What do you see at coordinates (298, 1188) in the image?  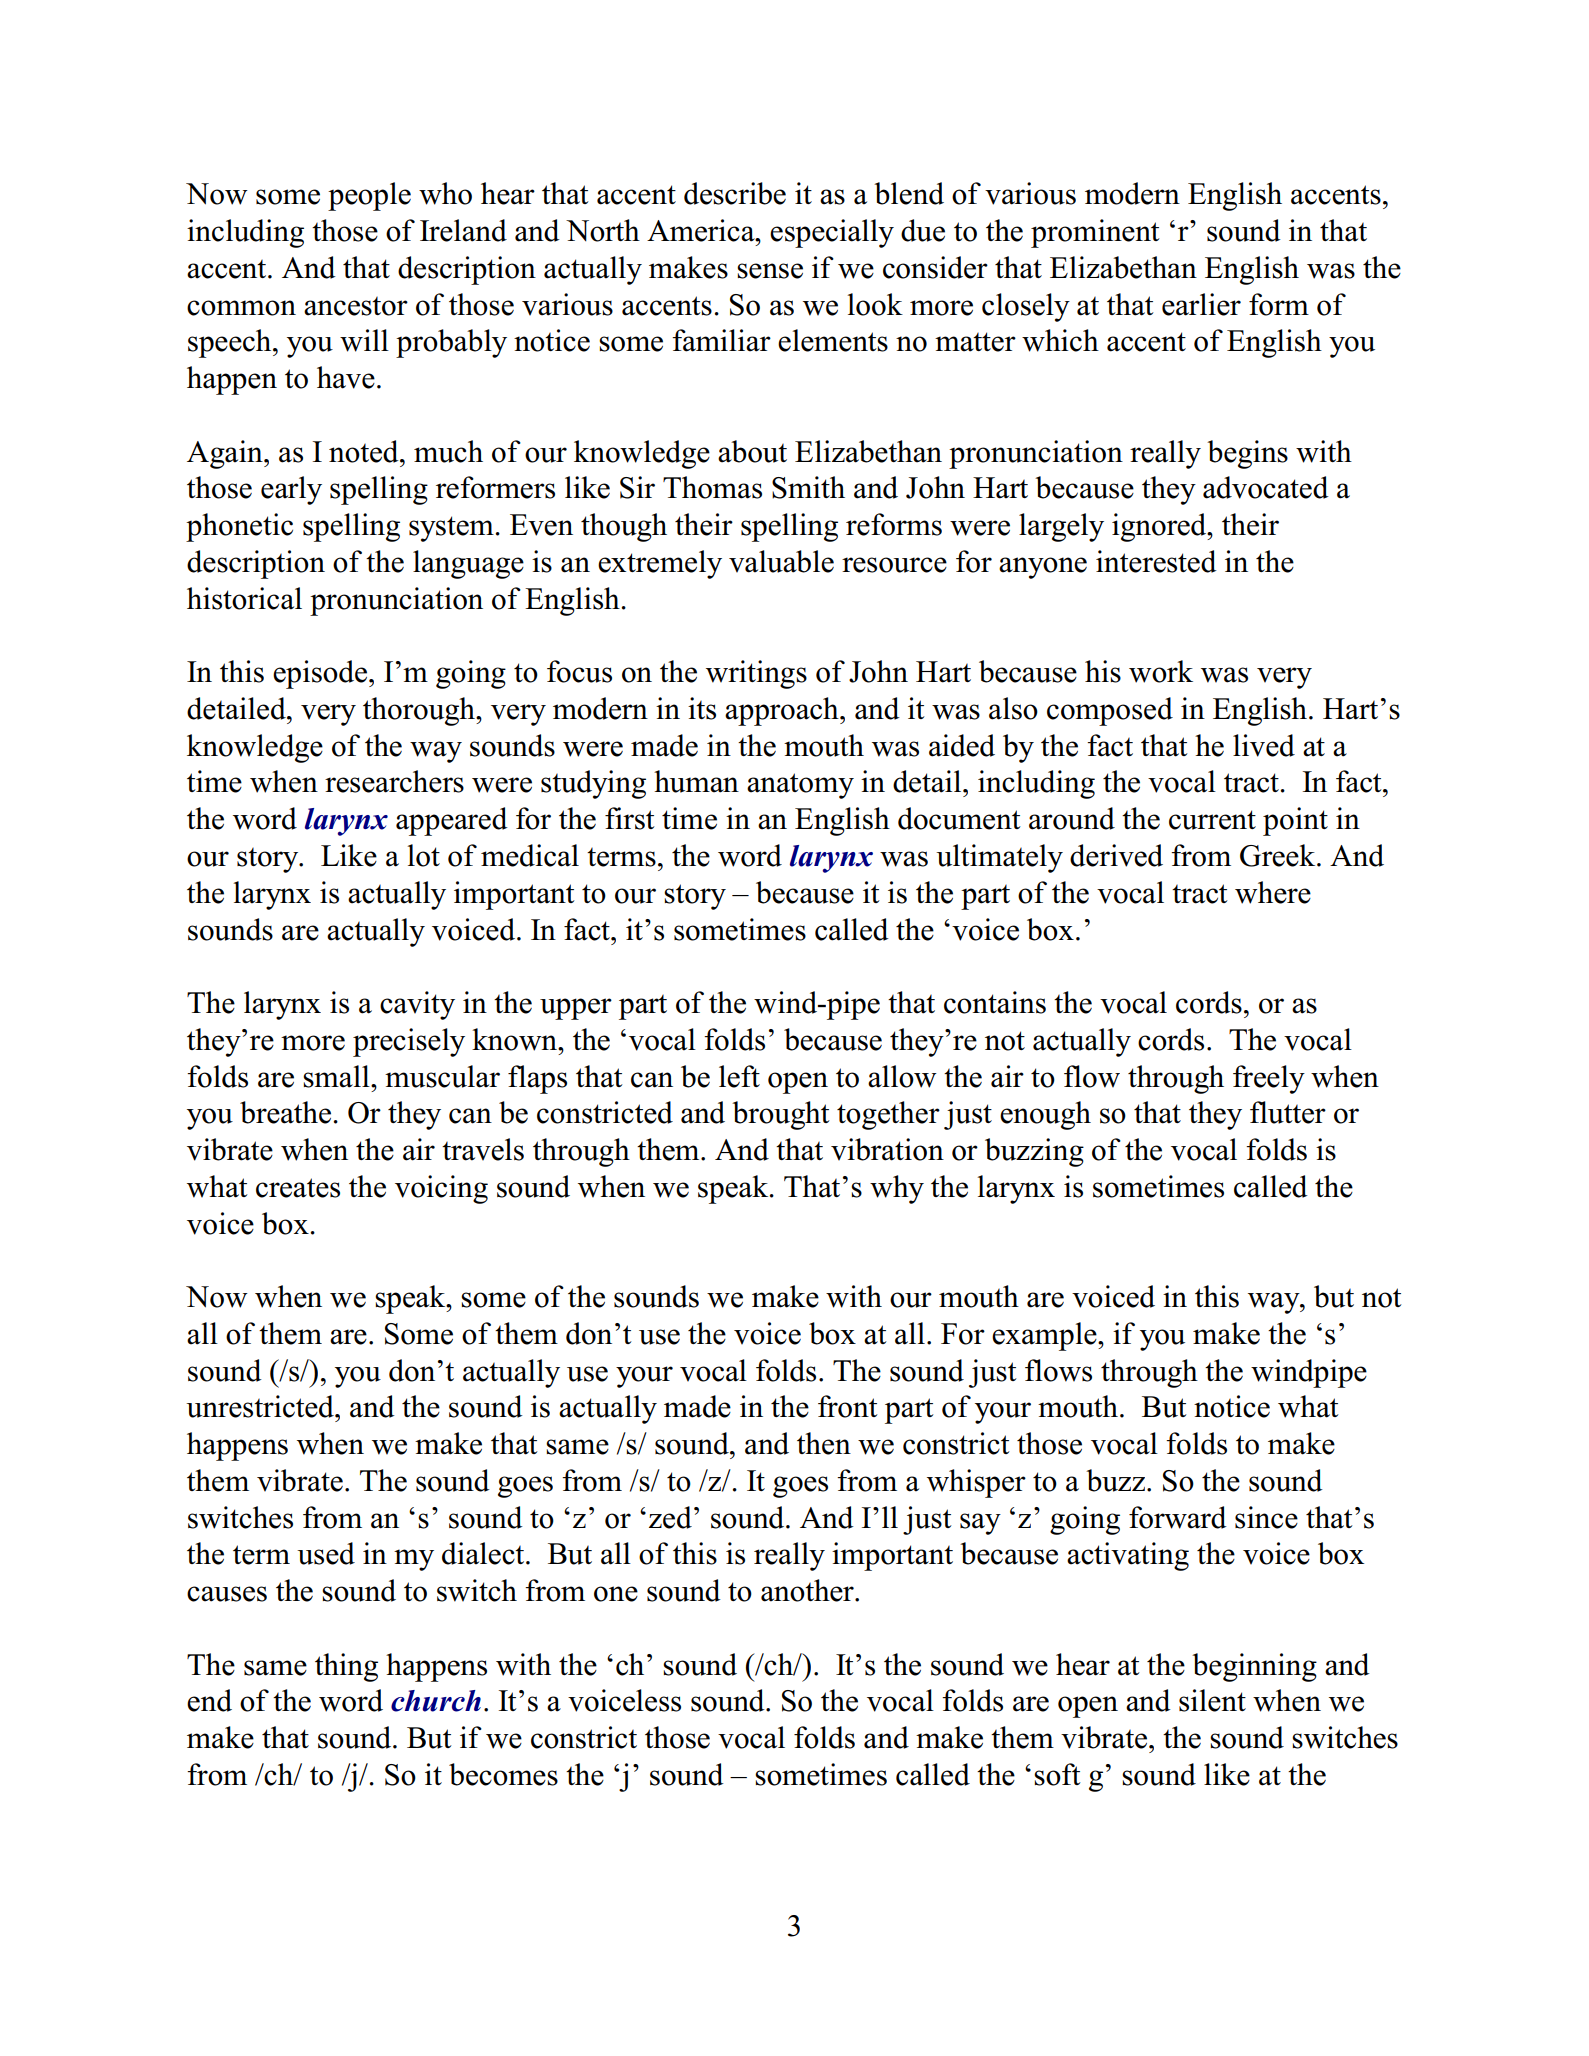 I see `creates` at bounding box center [298, 1188].
